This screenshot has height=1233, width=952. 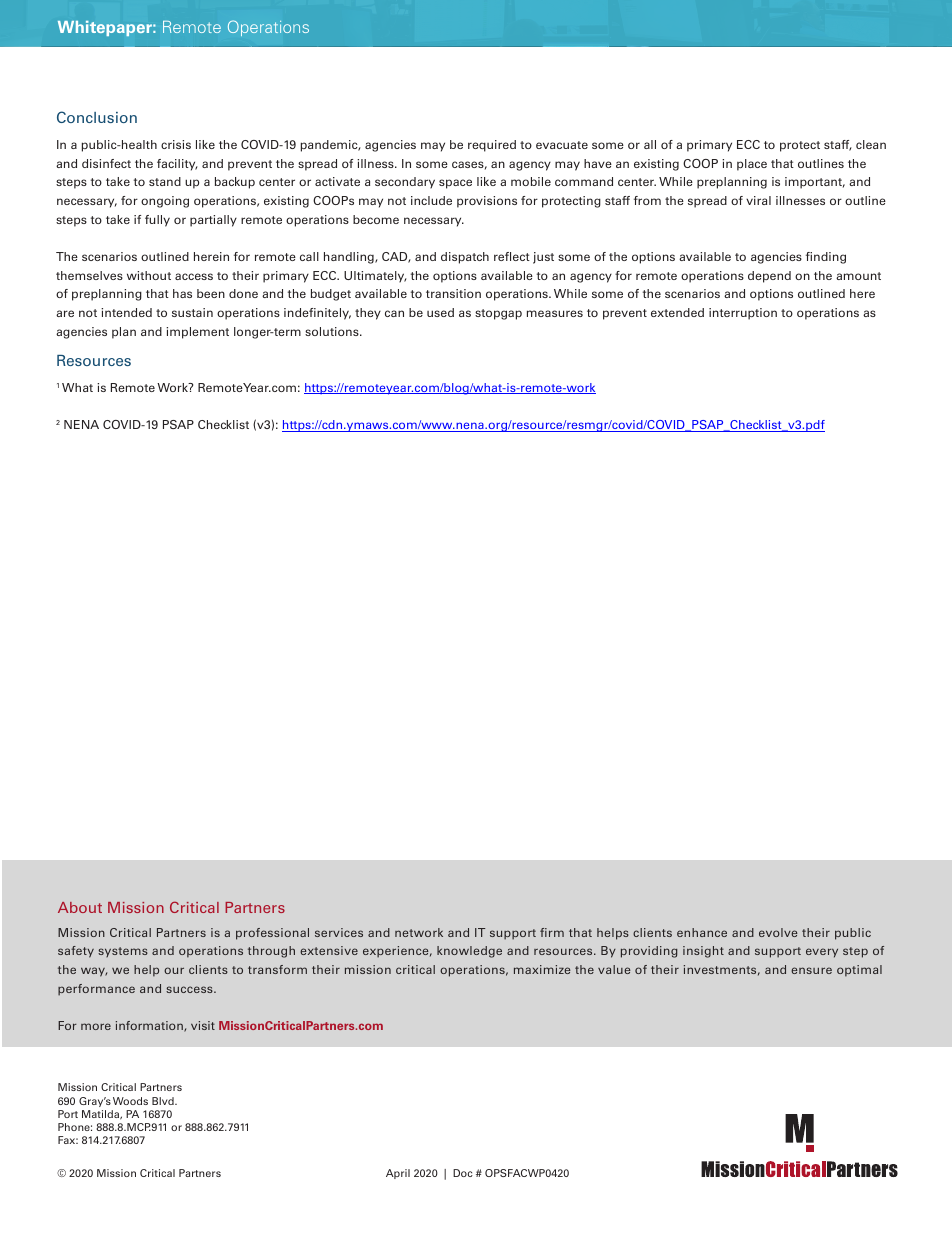 What do you see at coordinates (164, 1101) in the screenshot?
I see `Blvd` at bounding box center [164, 1101].
